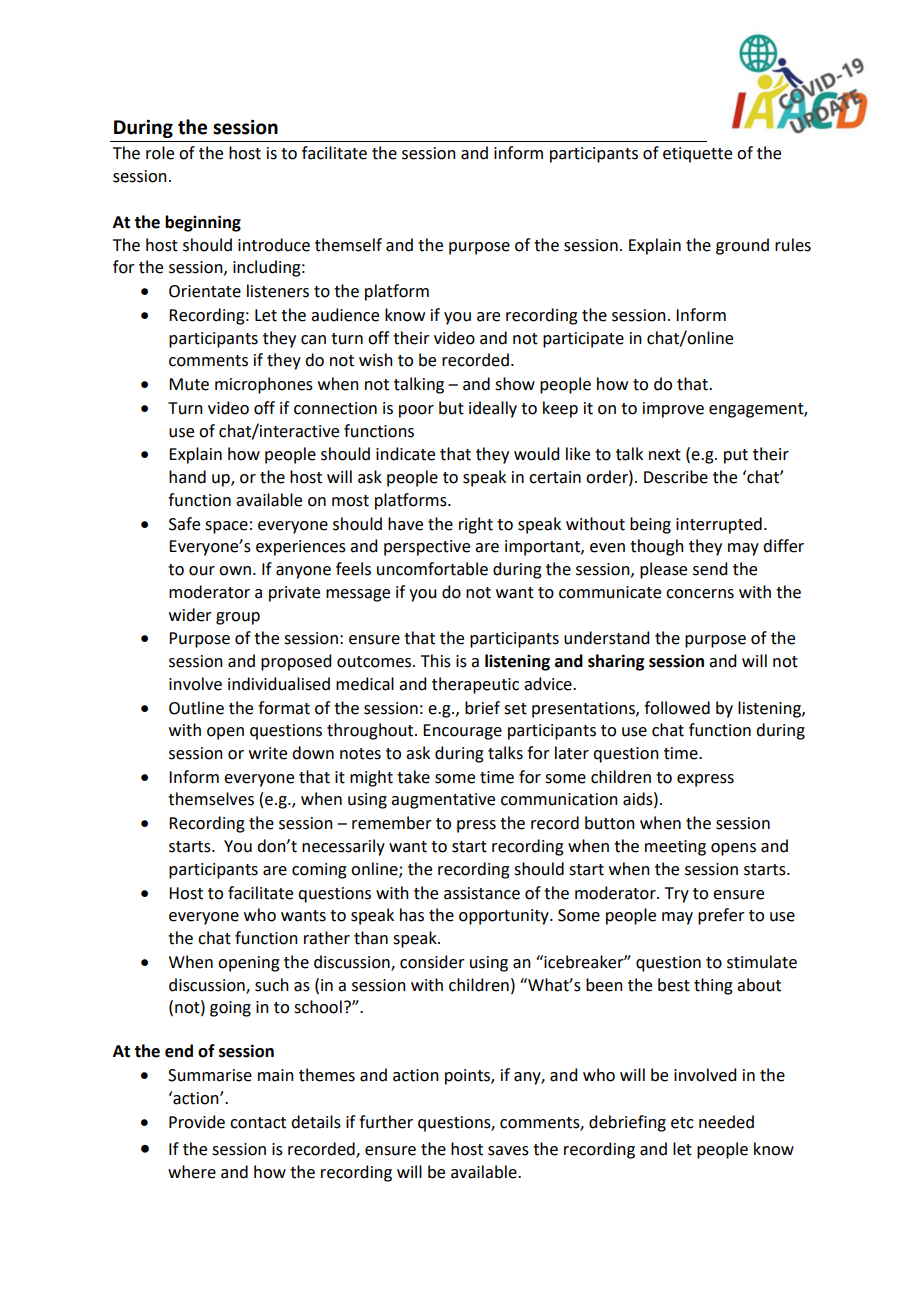 The image size is (924, 1308). I want to click on etiquette, so click(697, 155).
